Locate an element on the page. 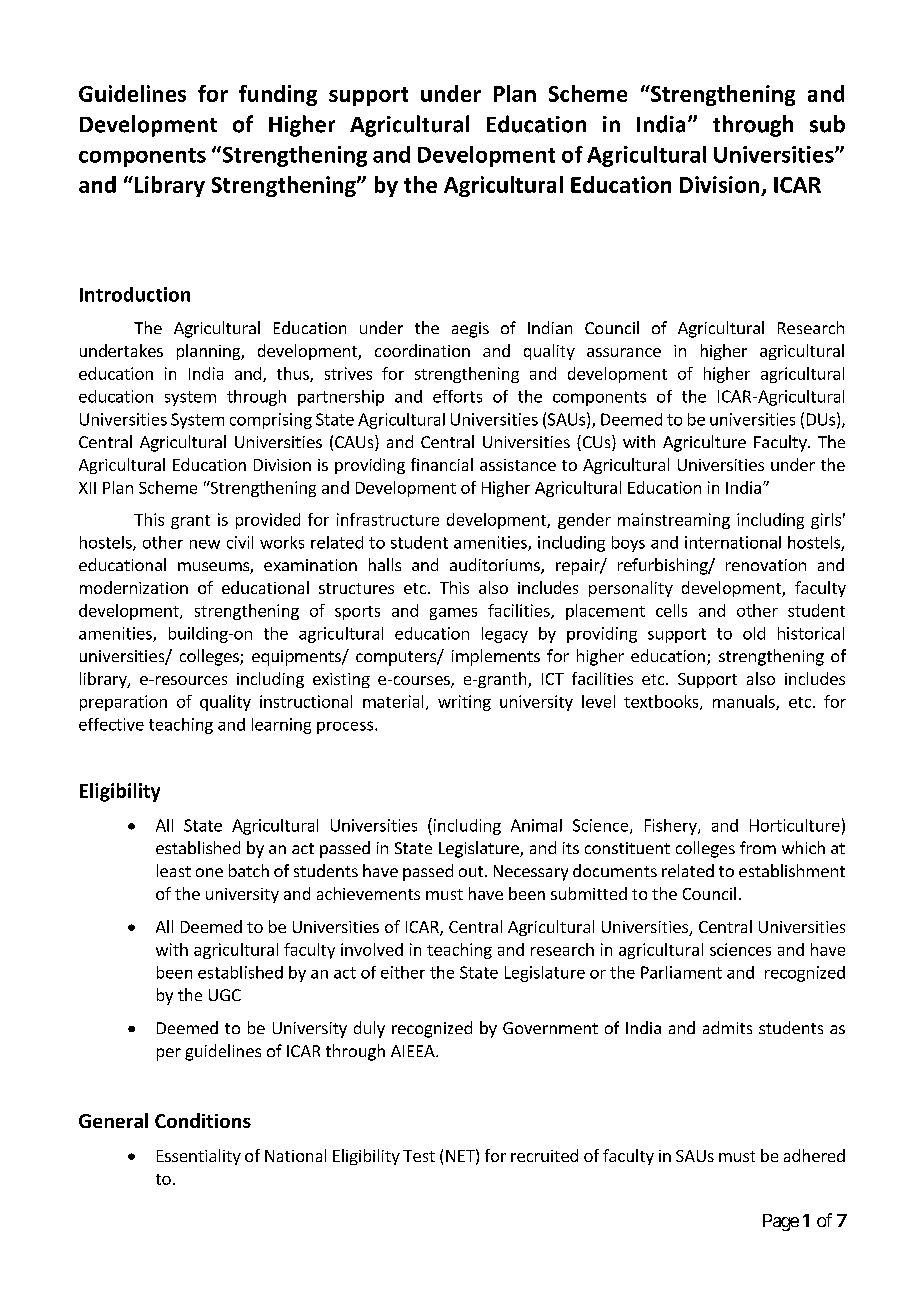  Page is located at coordinates (781, 1222).
